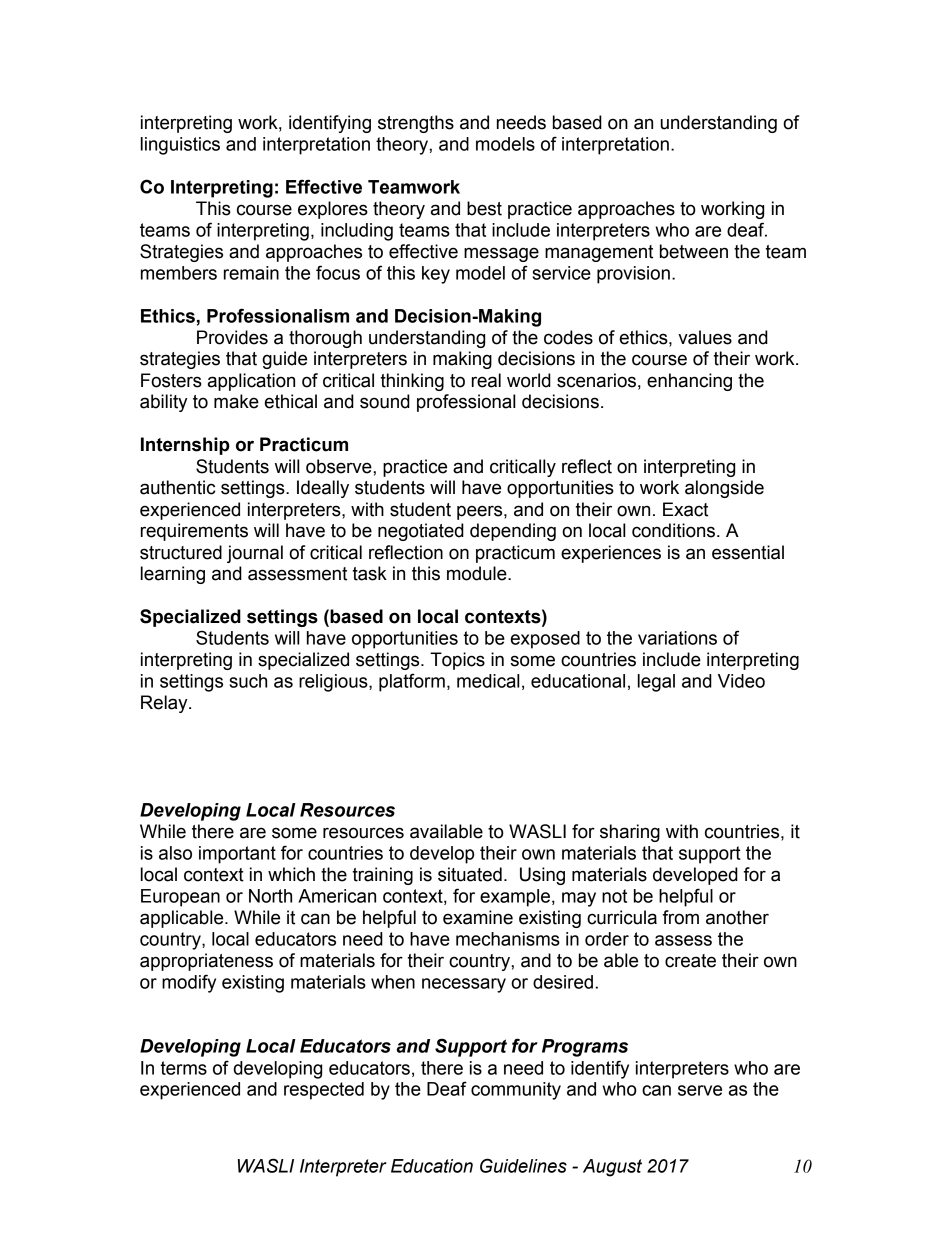 The image size is (952, 1233). What do you see at coordinates (183, 1068) in the page?
I see `terms` at bounding box center [183, 1068].
